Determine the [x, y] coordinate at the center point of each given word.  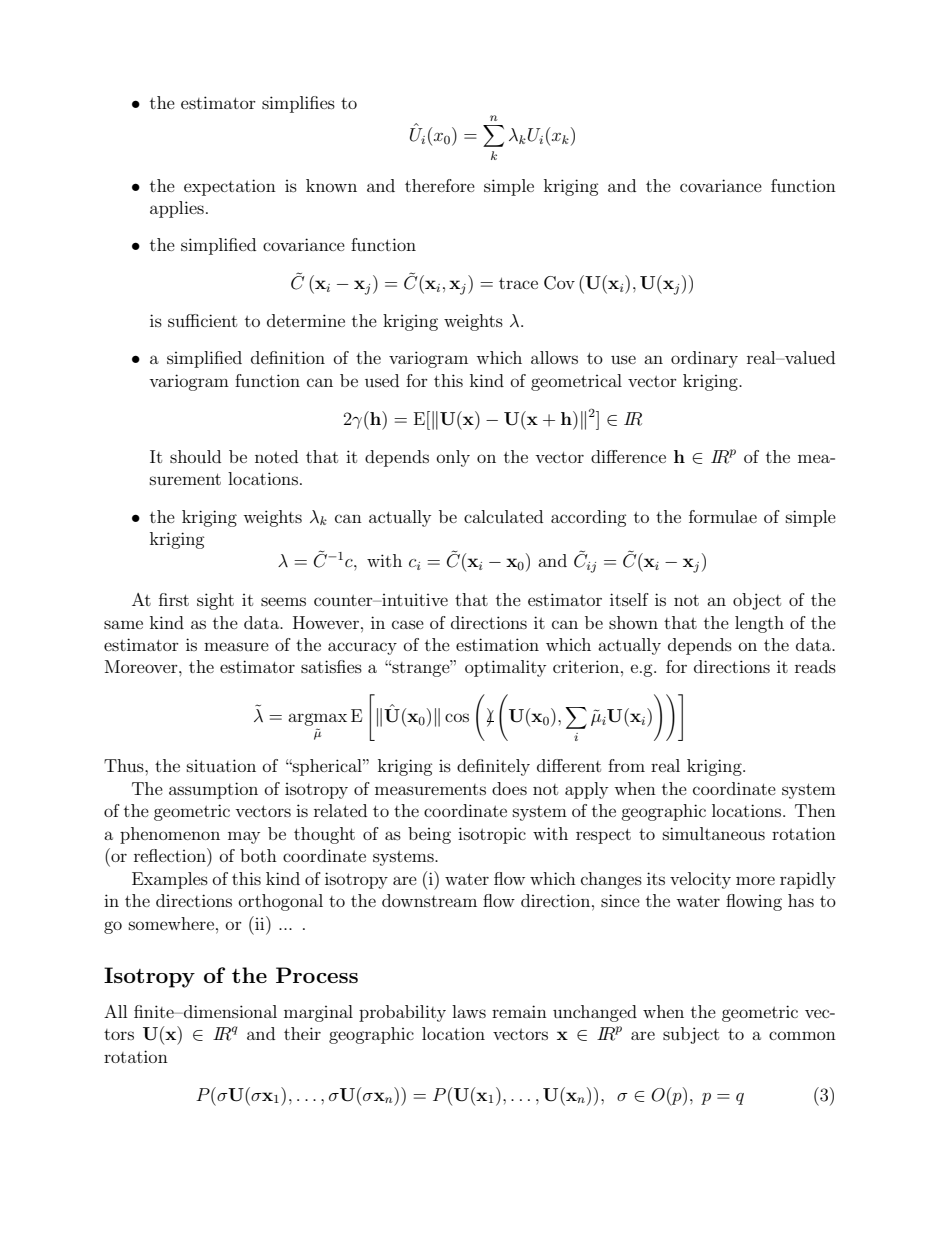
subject [691, 1035]
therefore [440, 185]
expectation [230, 187]
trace [518, 283]
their [302, 1033]
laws [469, 1011]
